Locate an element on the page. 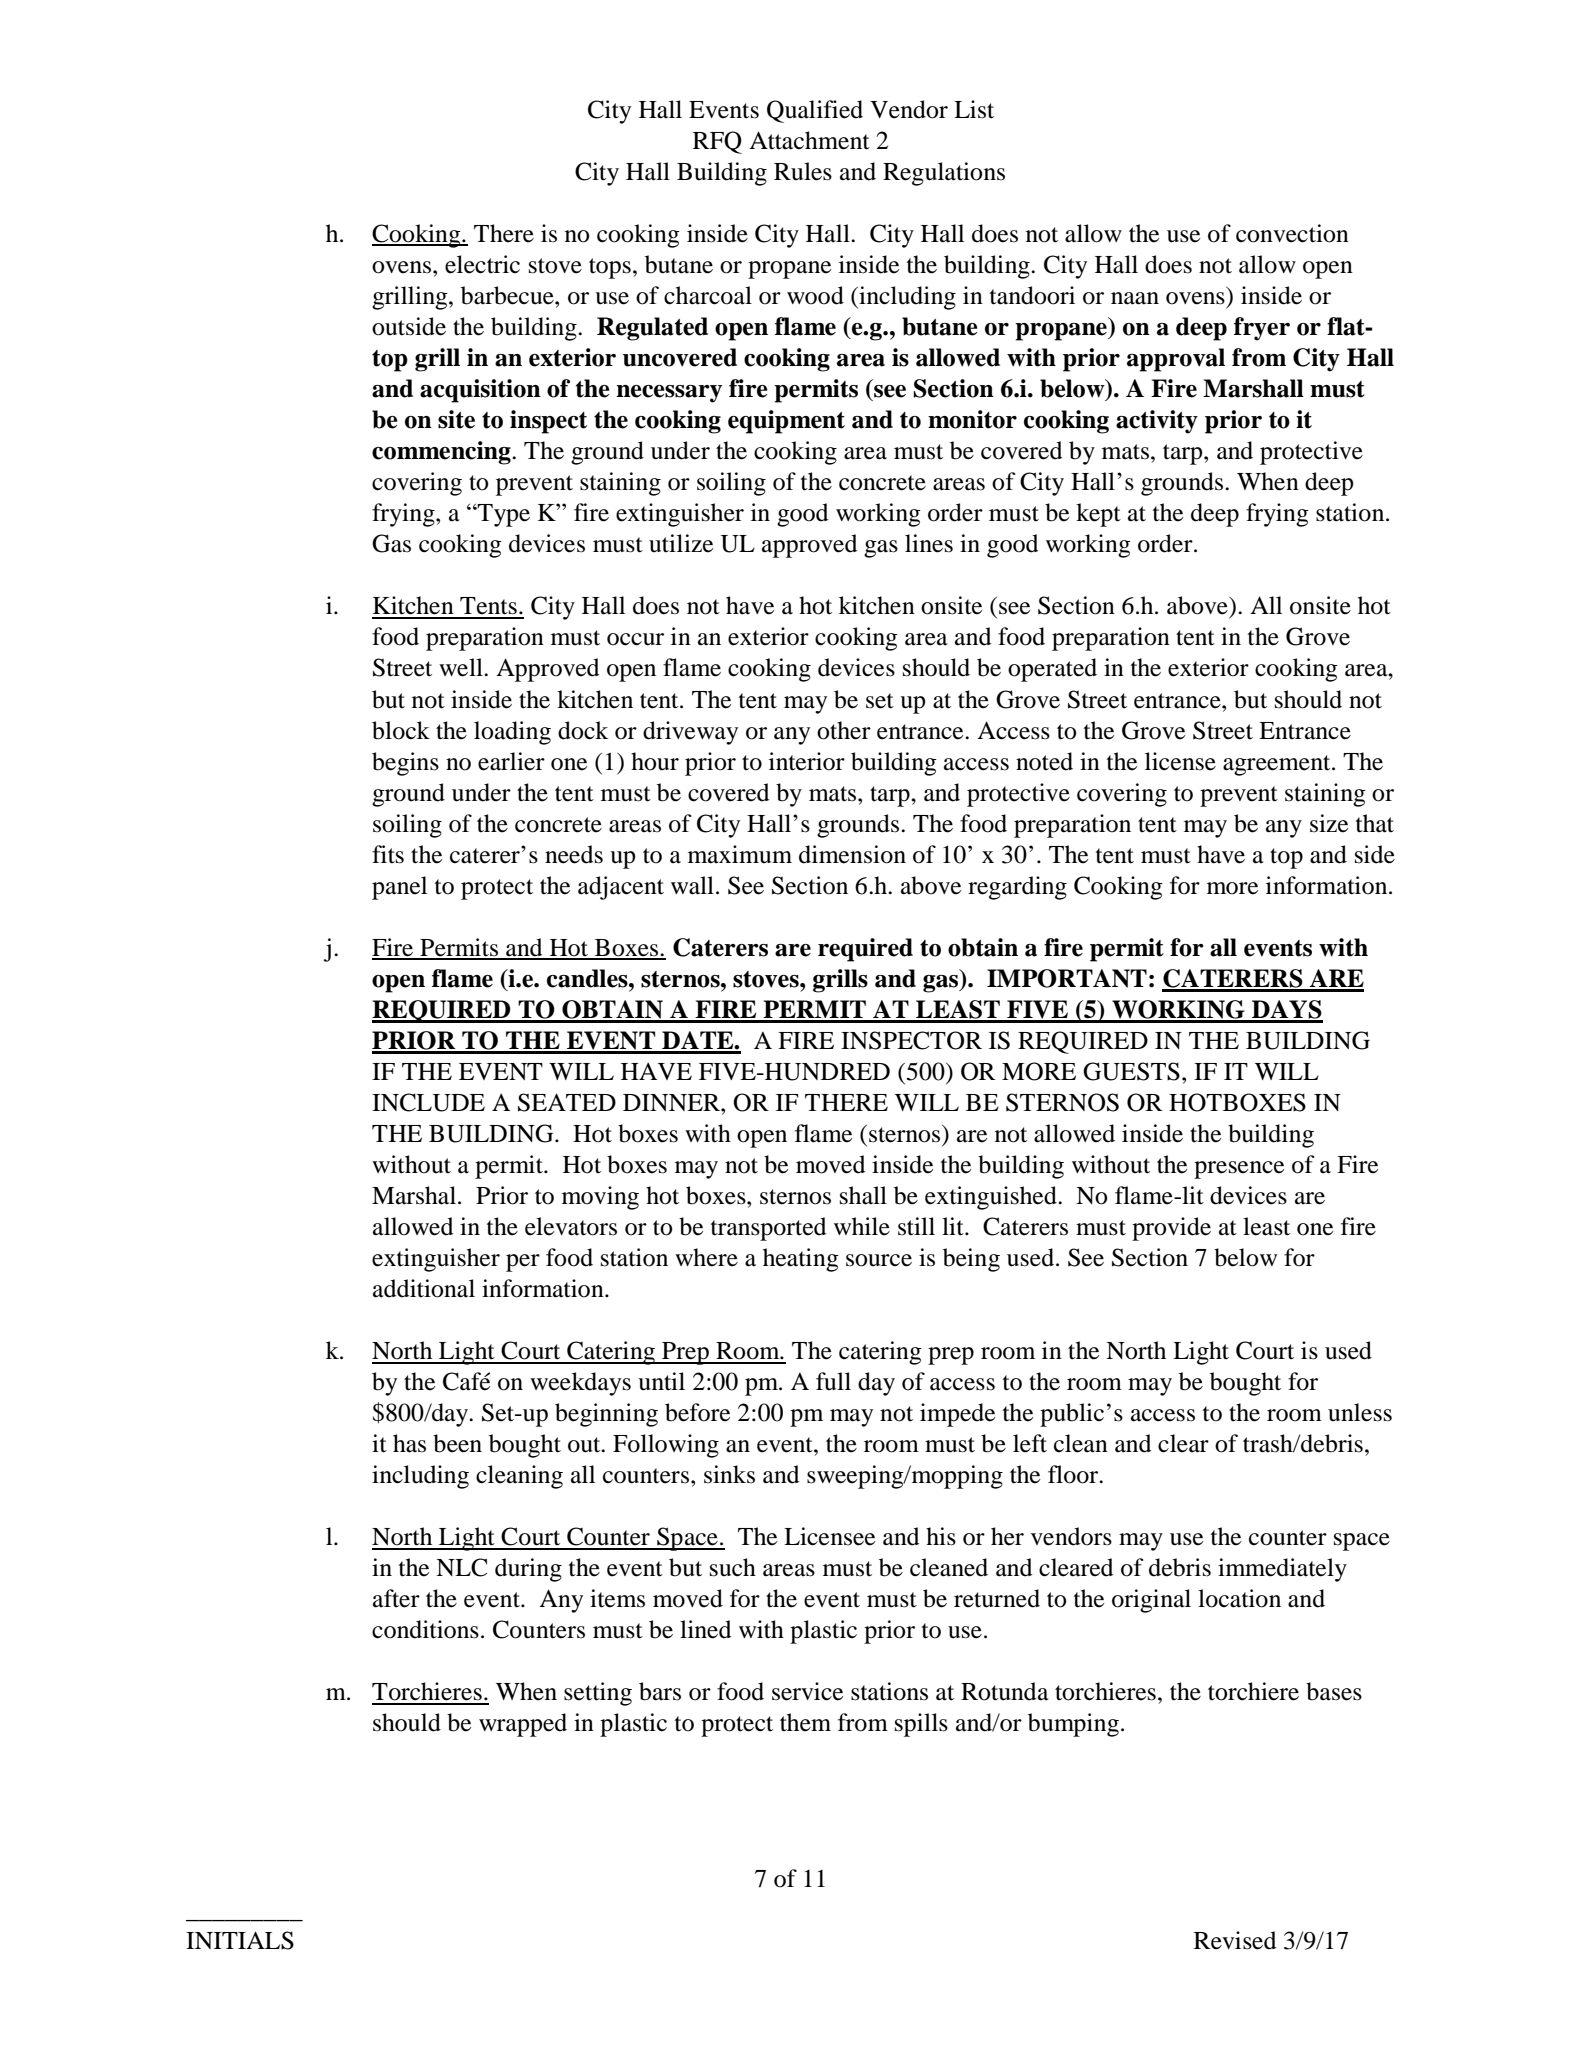 The width and height of the image is (1582, 2048). after is located at coordinates (396, 1598).
